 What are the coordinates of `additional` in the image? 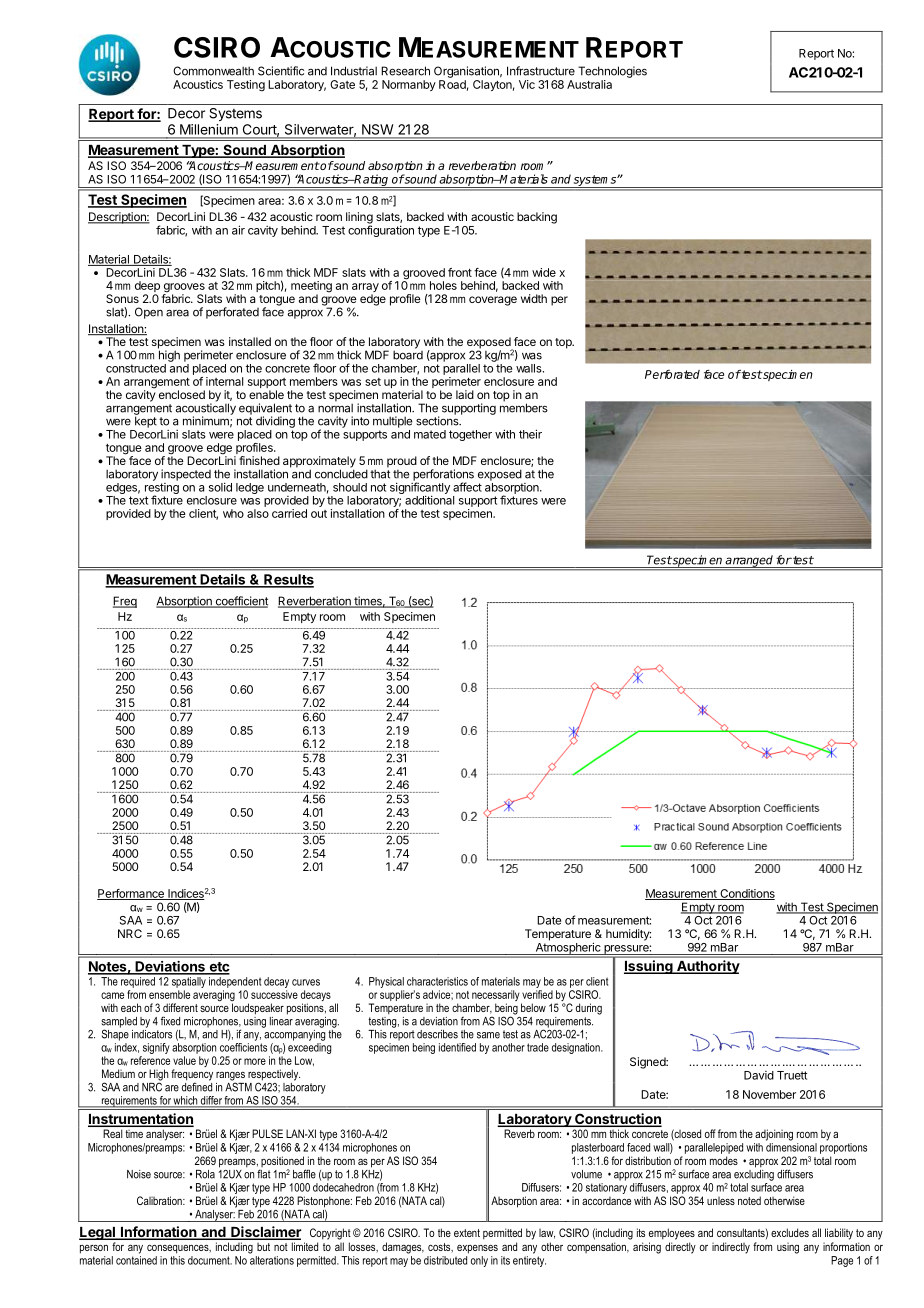 It's located at (429, 500).
